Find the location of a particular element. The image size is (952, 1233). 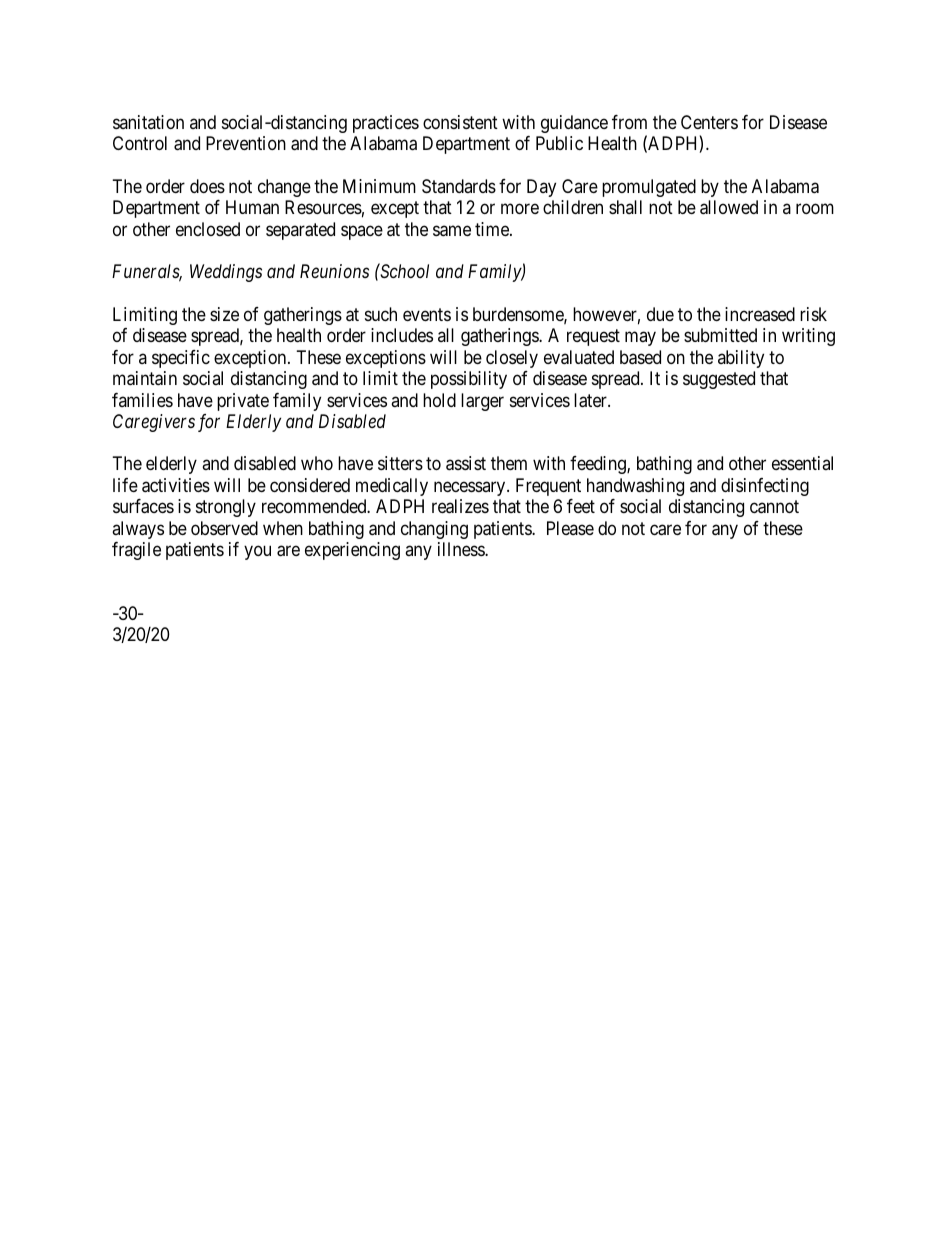

same is located at coordinates (452, 231).
